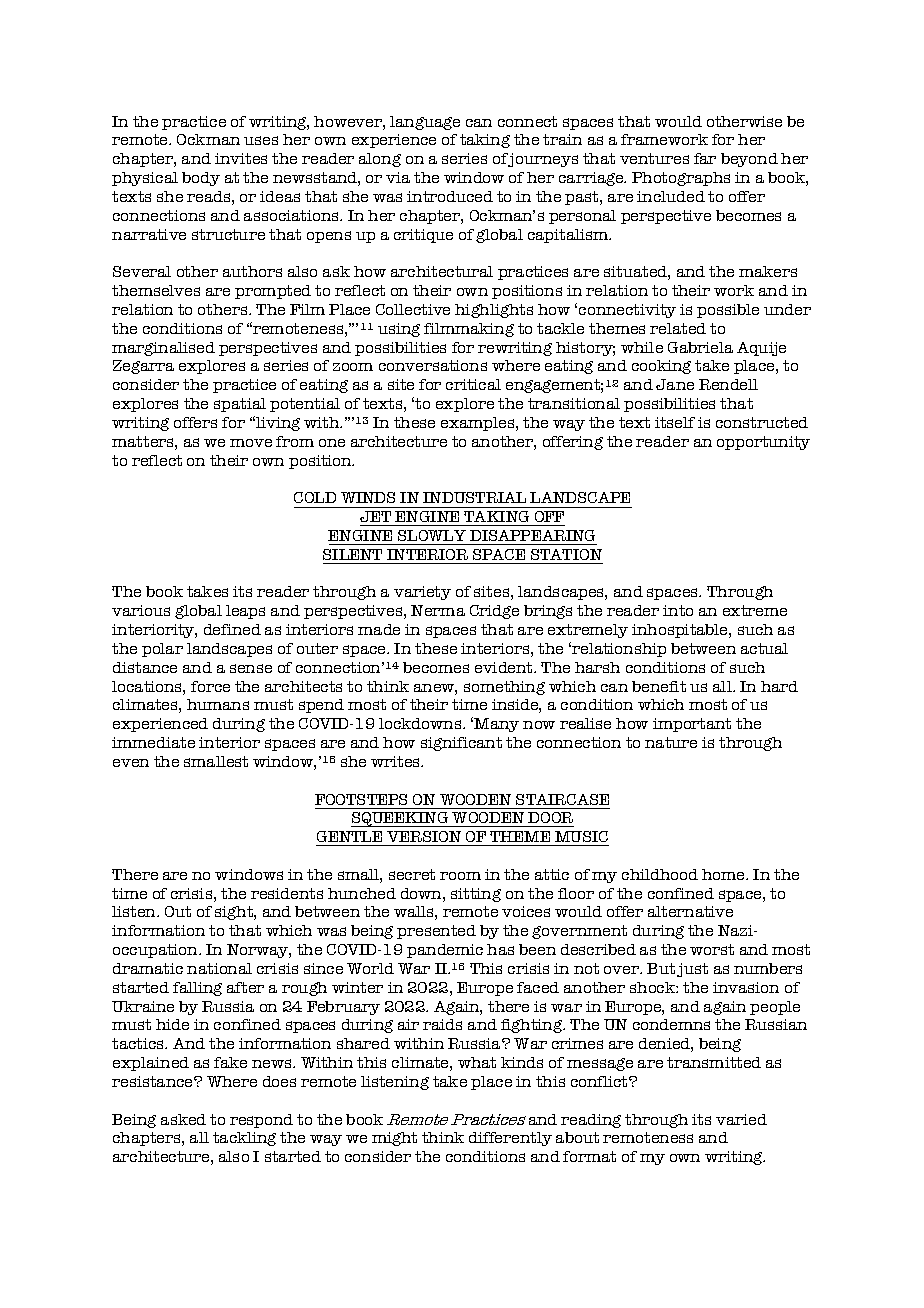 The height and width of the document is (1308, 924). Describe the element at coordinates (153, 742) in the document. I see `immediate` at that location.
